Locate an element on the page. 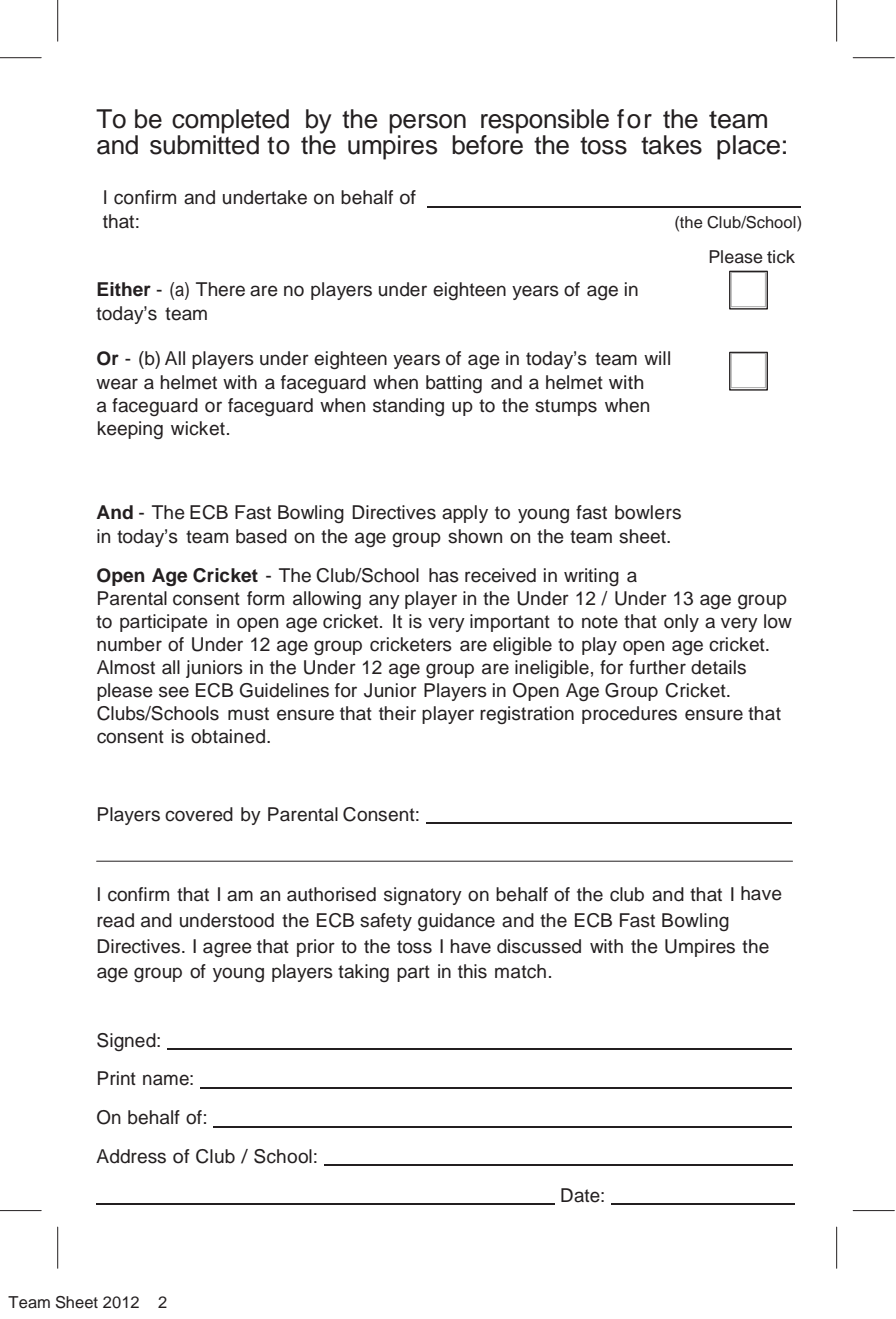  submitted is located at coordinates (204, 144).
